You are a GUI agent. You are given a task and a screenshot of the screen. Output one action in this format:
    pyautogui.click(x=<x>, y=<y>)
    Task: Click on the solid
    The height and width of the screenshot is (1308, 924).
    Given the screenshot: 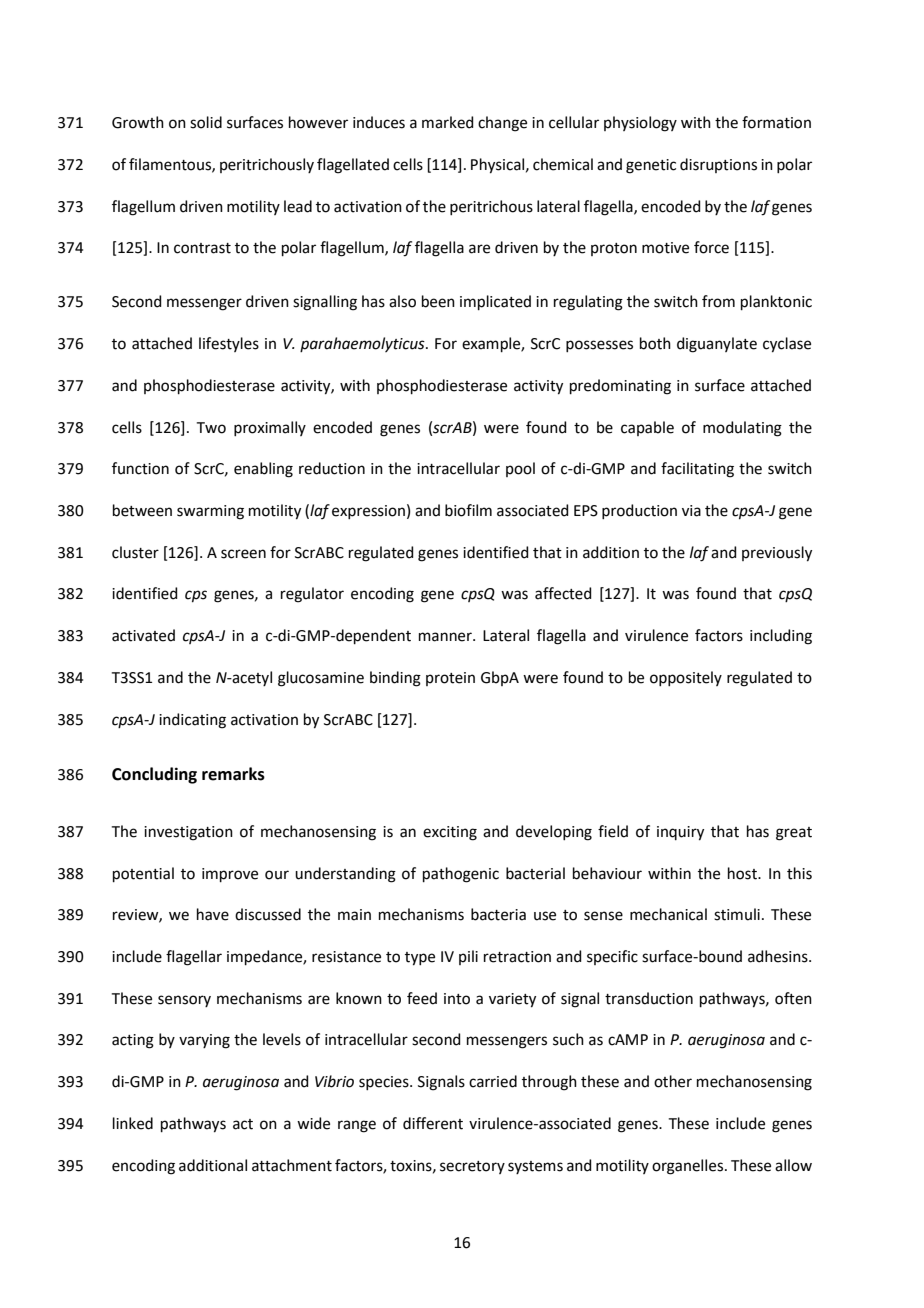 What is the action you would take?
    pyautogui.click(x=206, y=122)
